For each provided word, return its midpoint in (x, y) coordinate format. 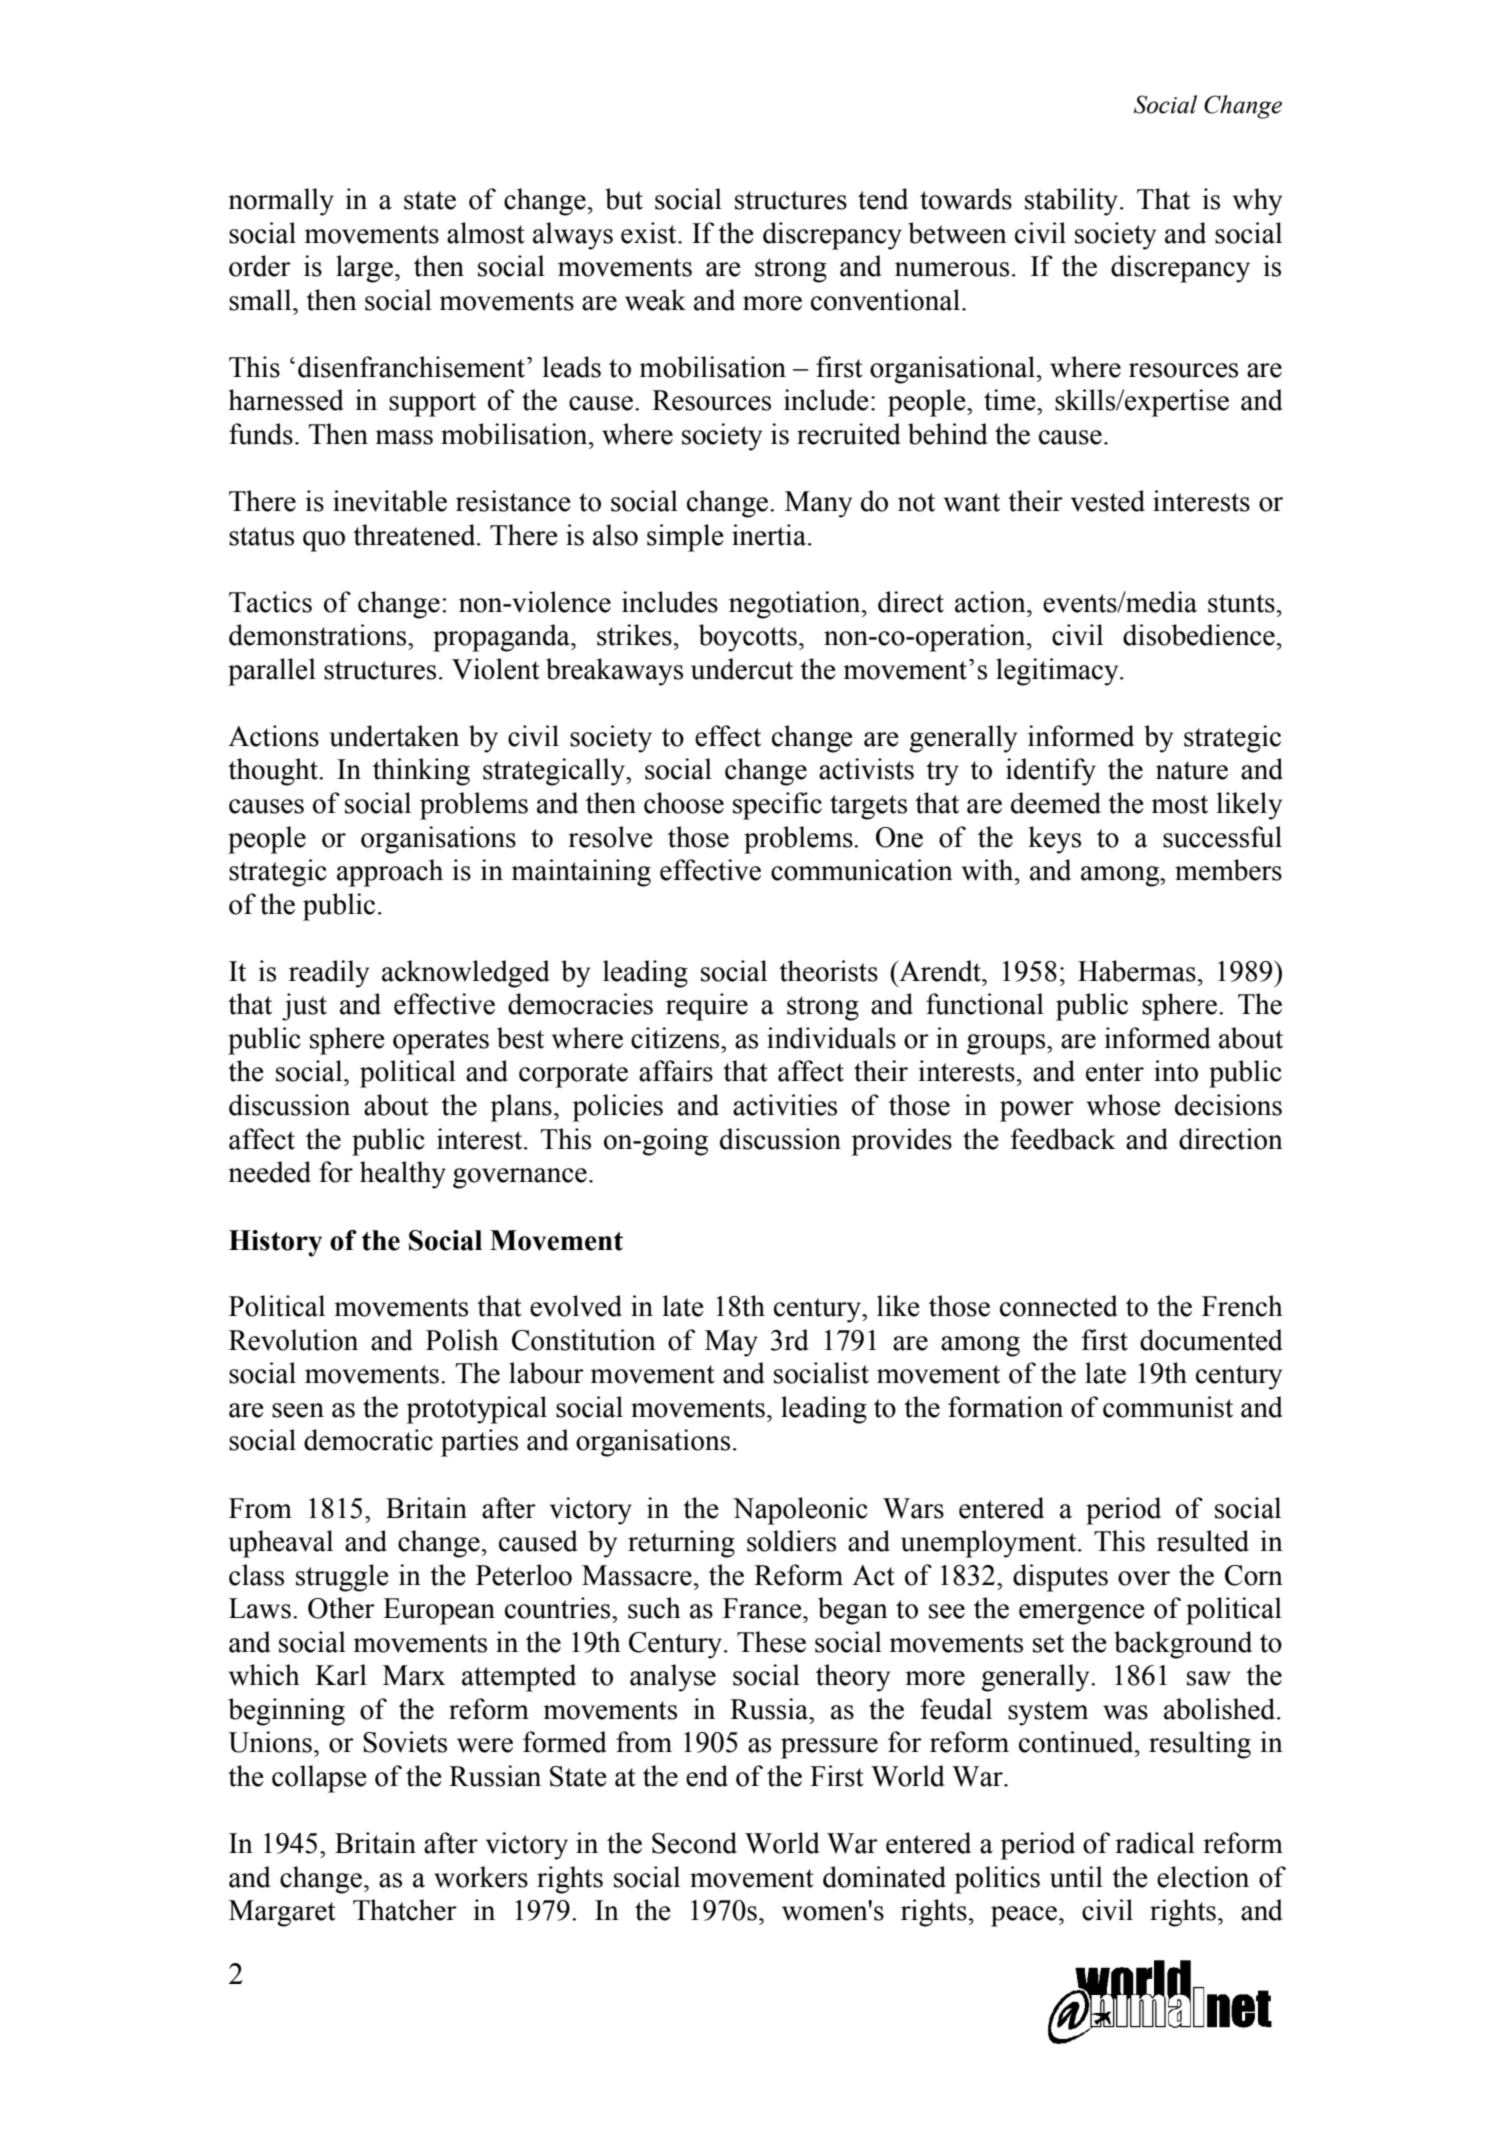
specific (777, 806)
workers (481, 1877)
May (731, 1343)
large (364, 269)
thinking (421, 772)
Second (694, 1843)
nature (1192, 770)
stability (1071, 202)
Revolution (293, 1340)
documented (1211, 1340)
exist (650, 233)
